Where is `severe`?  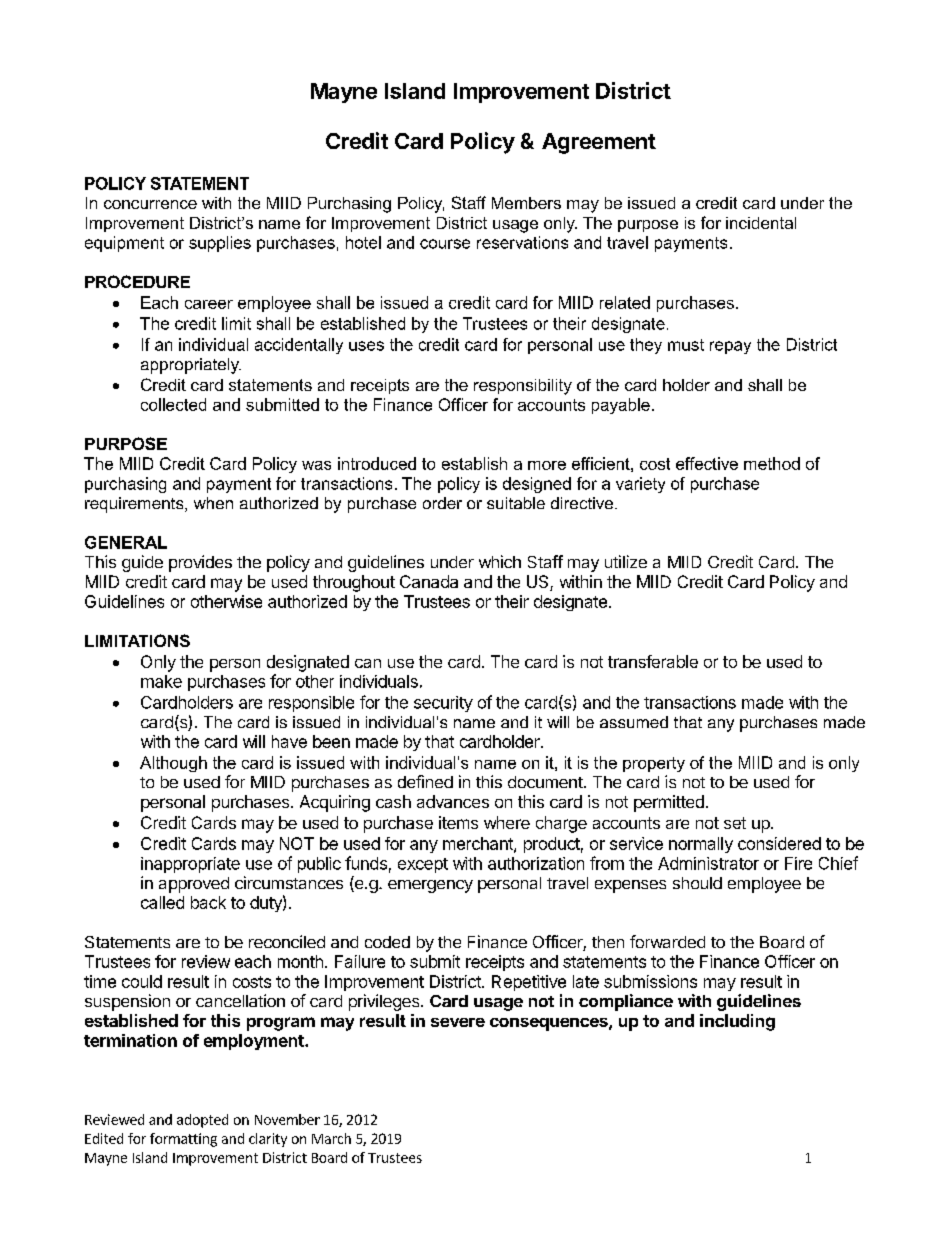 severe is located at coordinates (458, 1022).
